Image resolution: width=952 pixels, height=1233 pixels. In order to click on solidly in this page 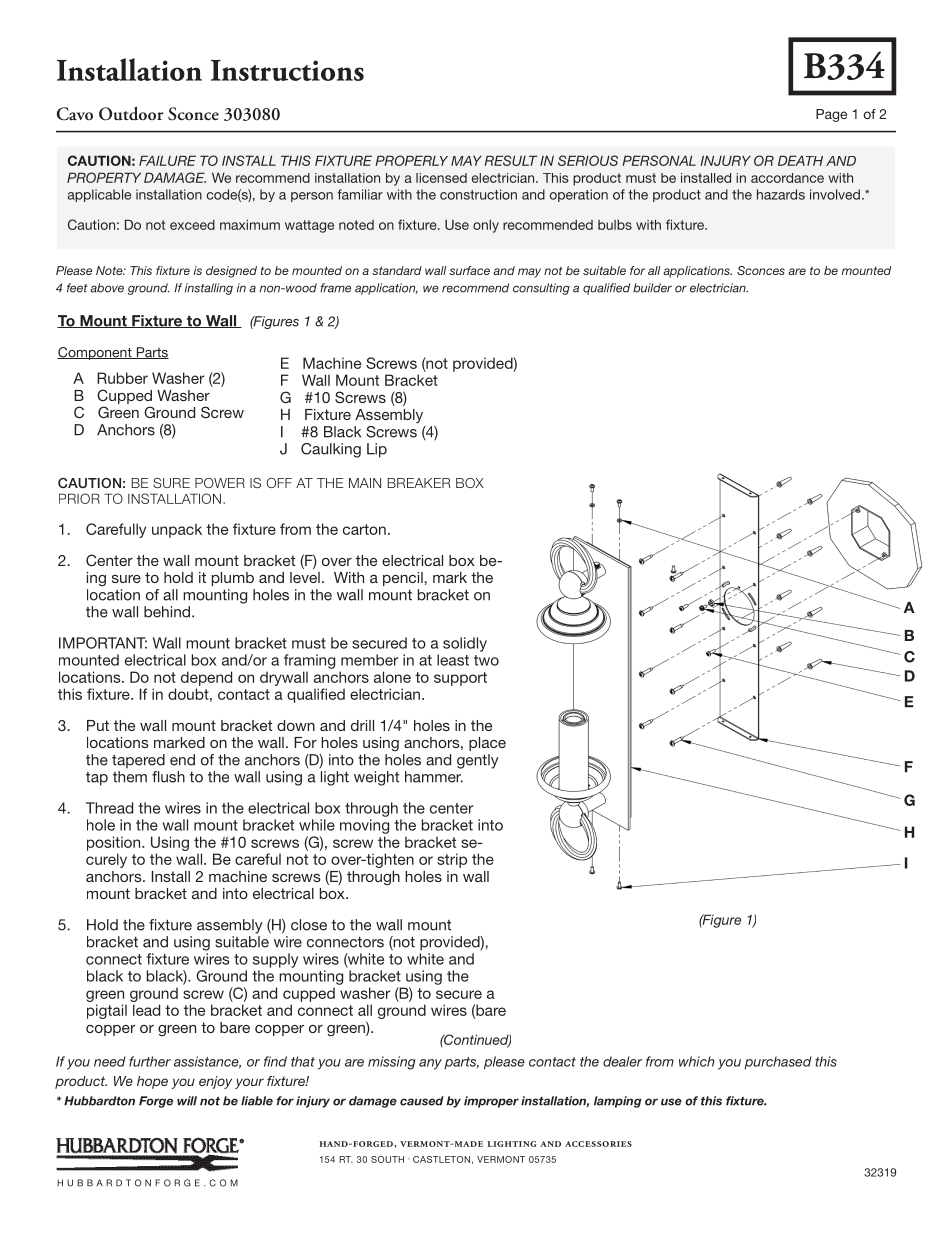, I will do `click(465, 644)`.
